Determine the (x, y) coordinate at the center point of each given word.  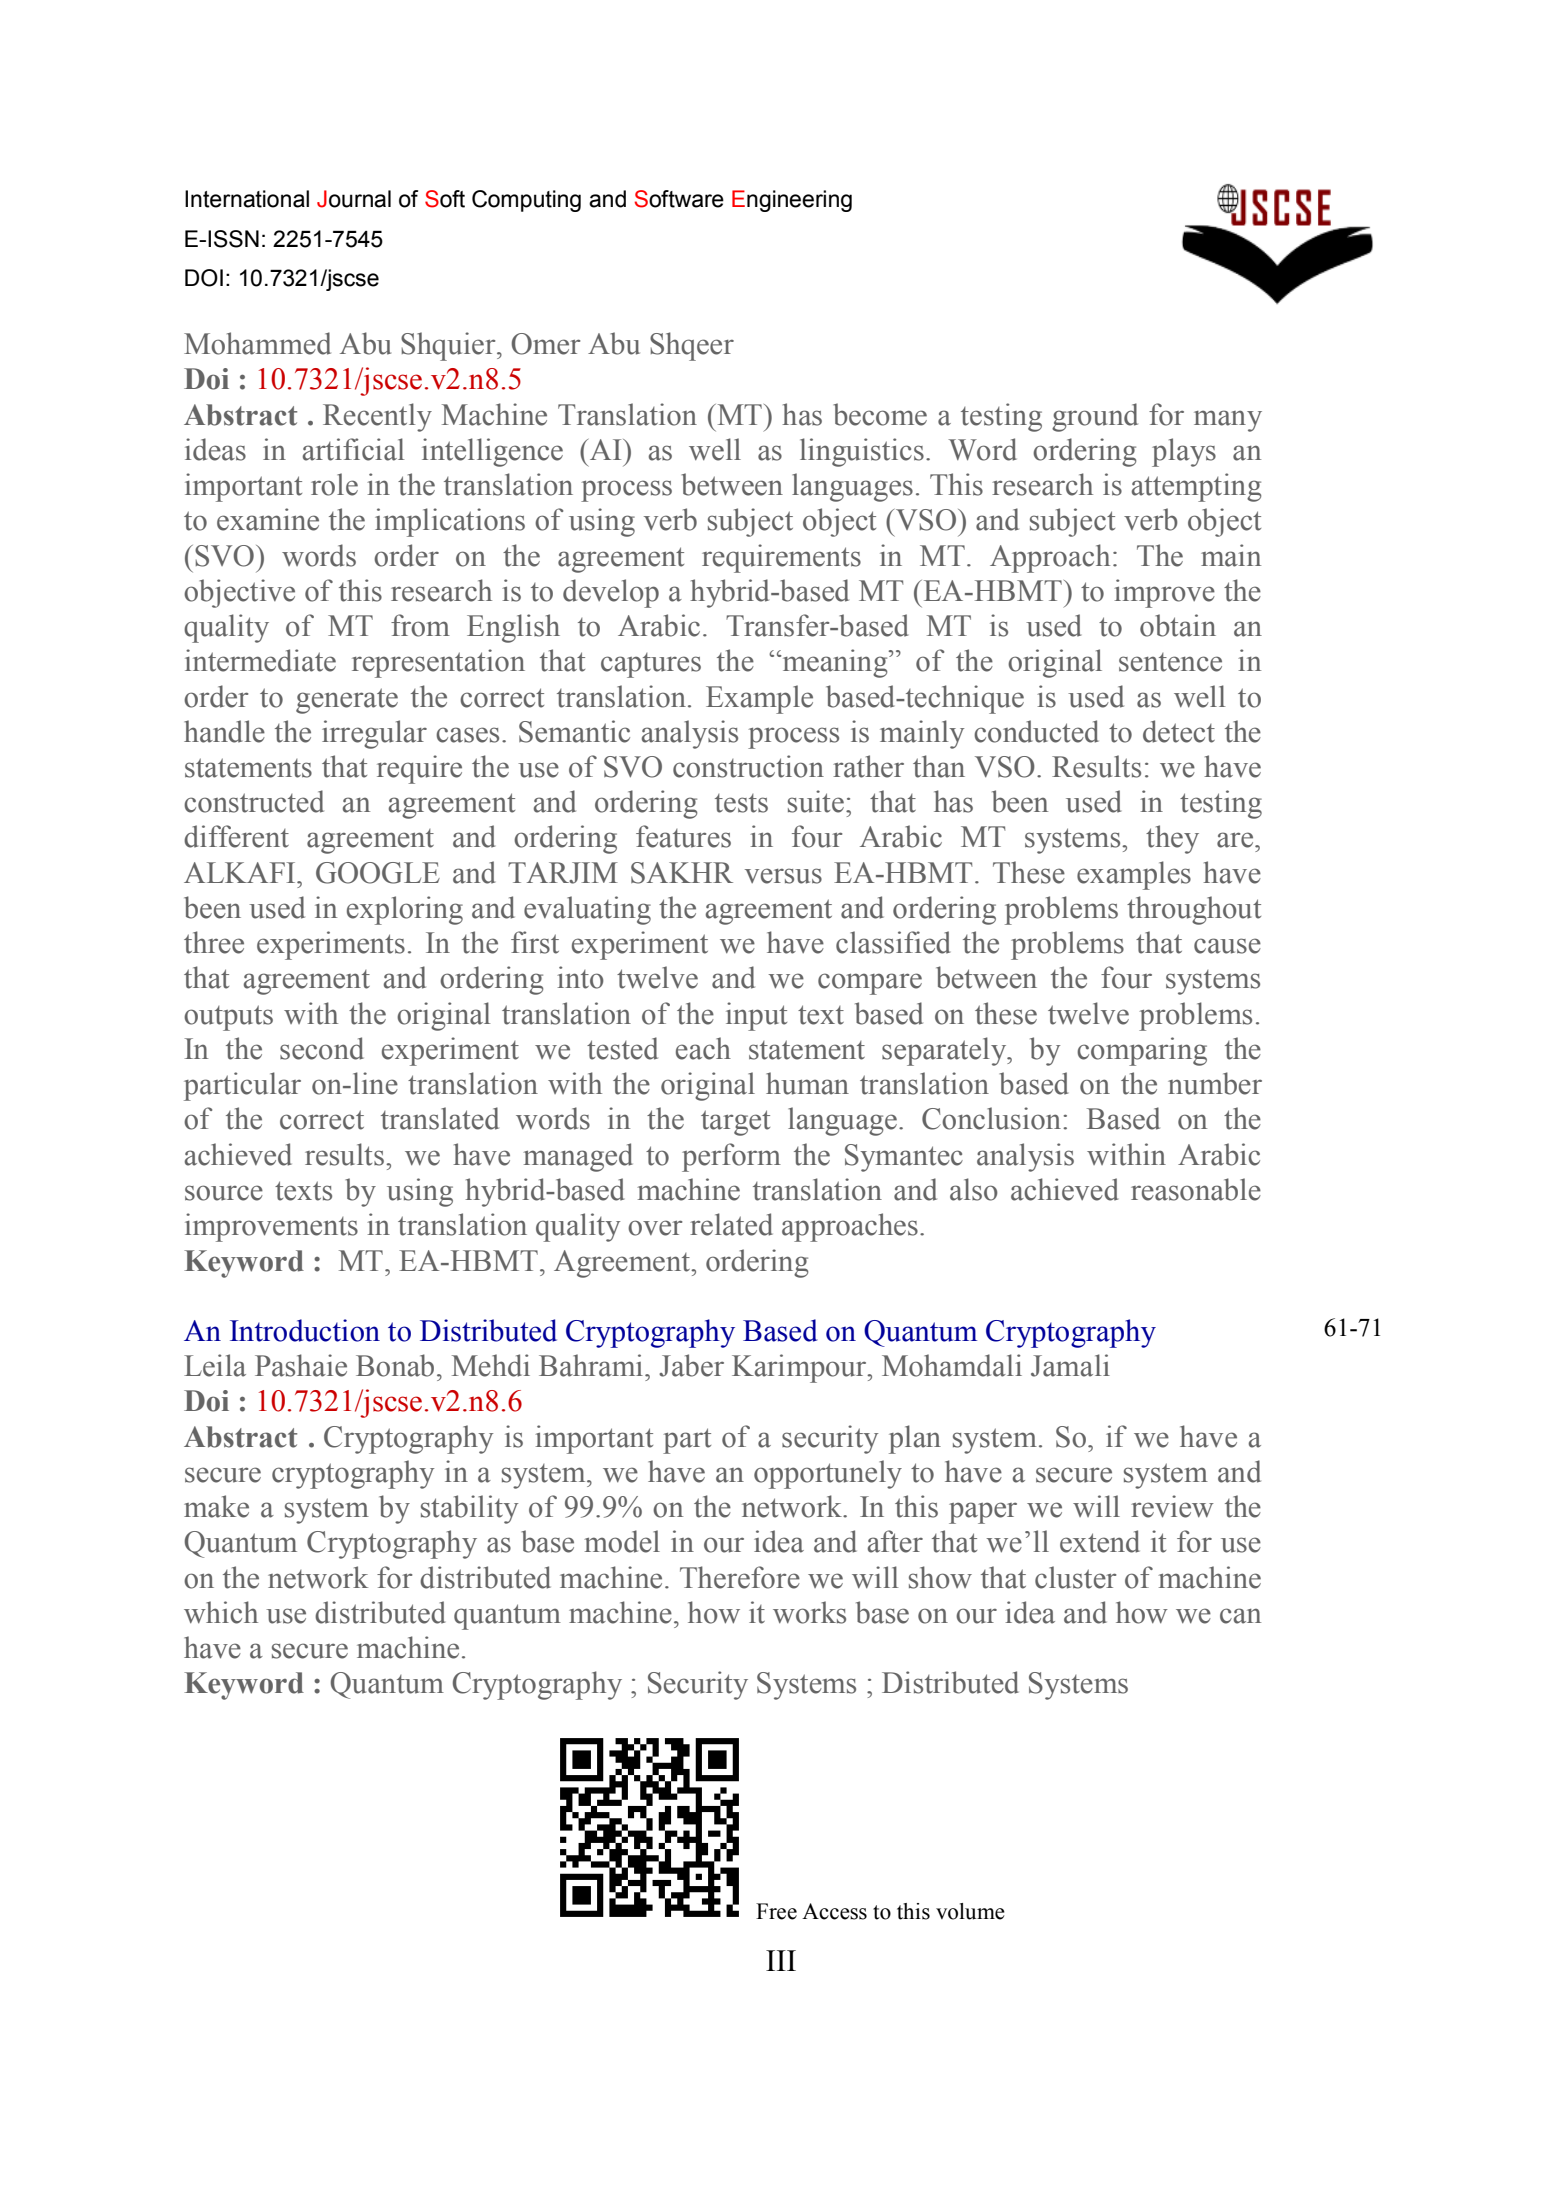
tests (741, 803)
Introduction (305, 1330)
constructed (254, 801)
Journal (354, 199)
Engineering (792, 201)
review (1172, 1506)
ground (1095, 417)
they (1172, 839)
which (221, 1612)
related (731, 1224)
